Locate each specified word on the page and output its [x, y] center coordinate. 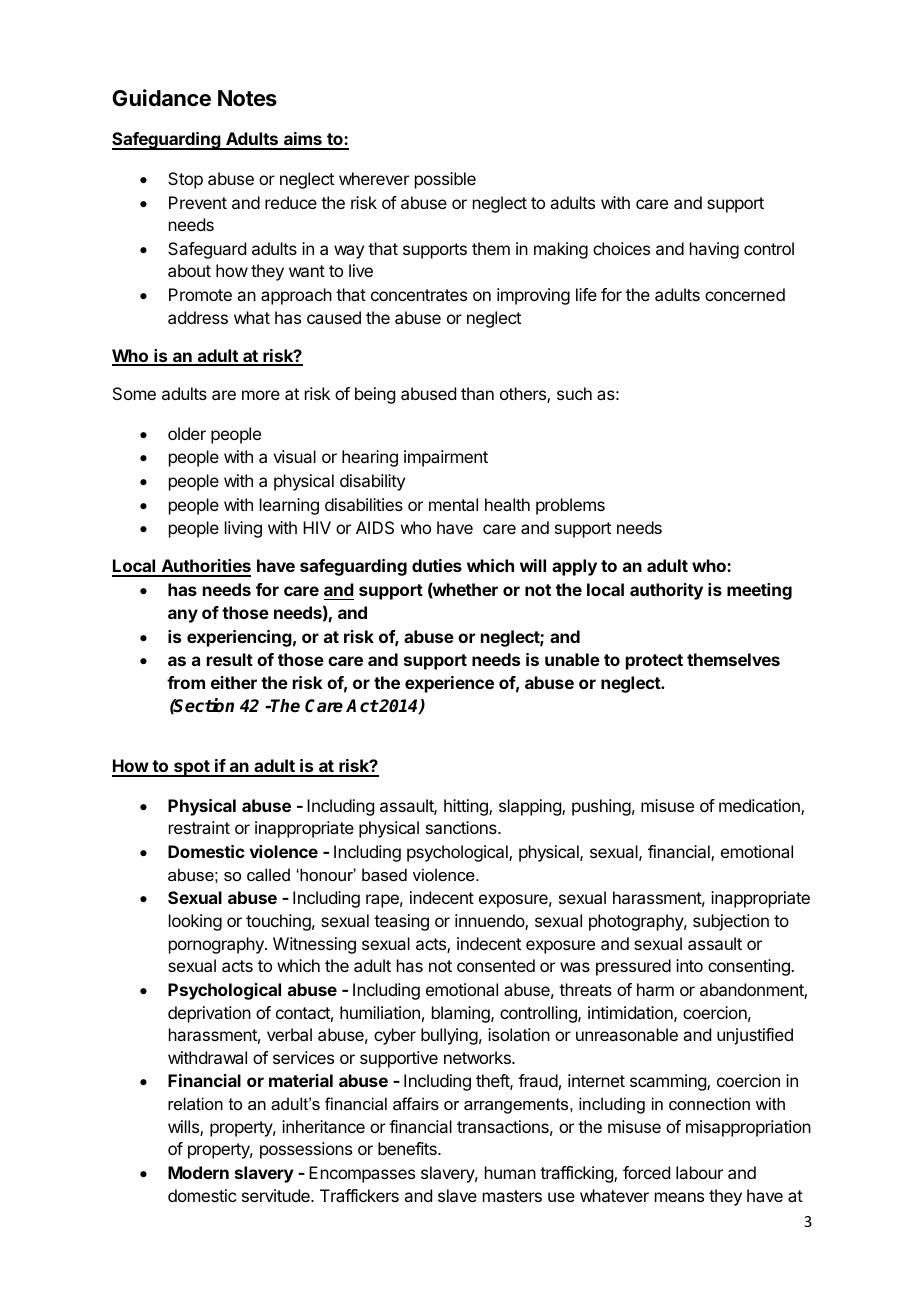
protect [654, 662]
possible [445, 180]
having [714, 250]
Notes [247, 98]
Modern [198, 1172]
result [230, 659]
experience [449, 684]
